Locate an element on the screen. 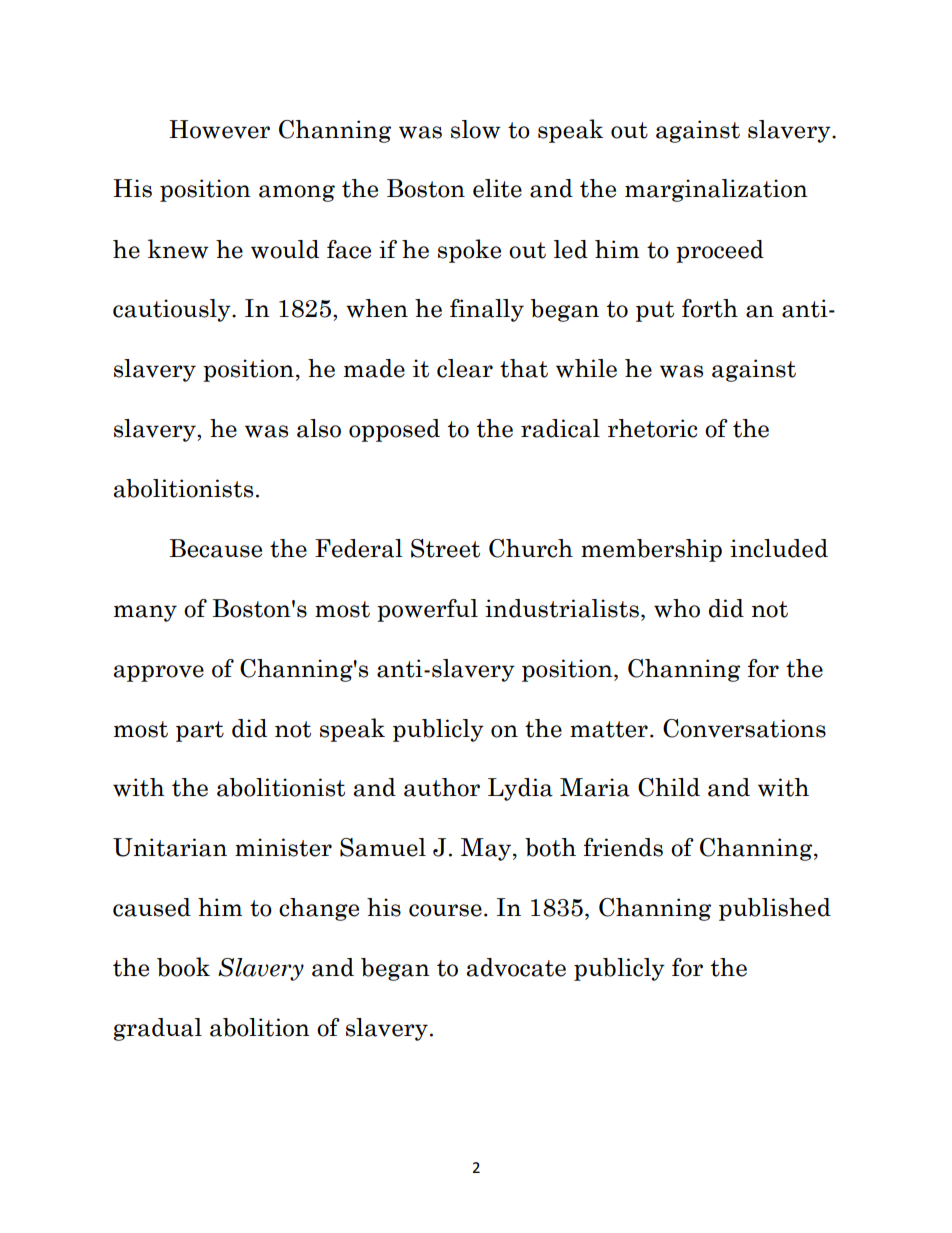 Image resolution: width=952 pixels, height=1233 pixels. slow is located at coordinates (476, 129).
